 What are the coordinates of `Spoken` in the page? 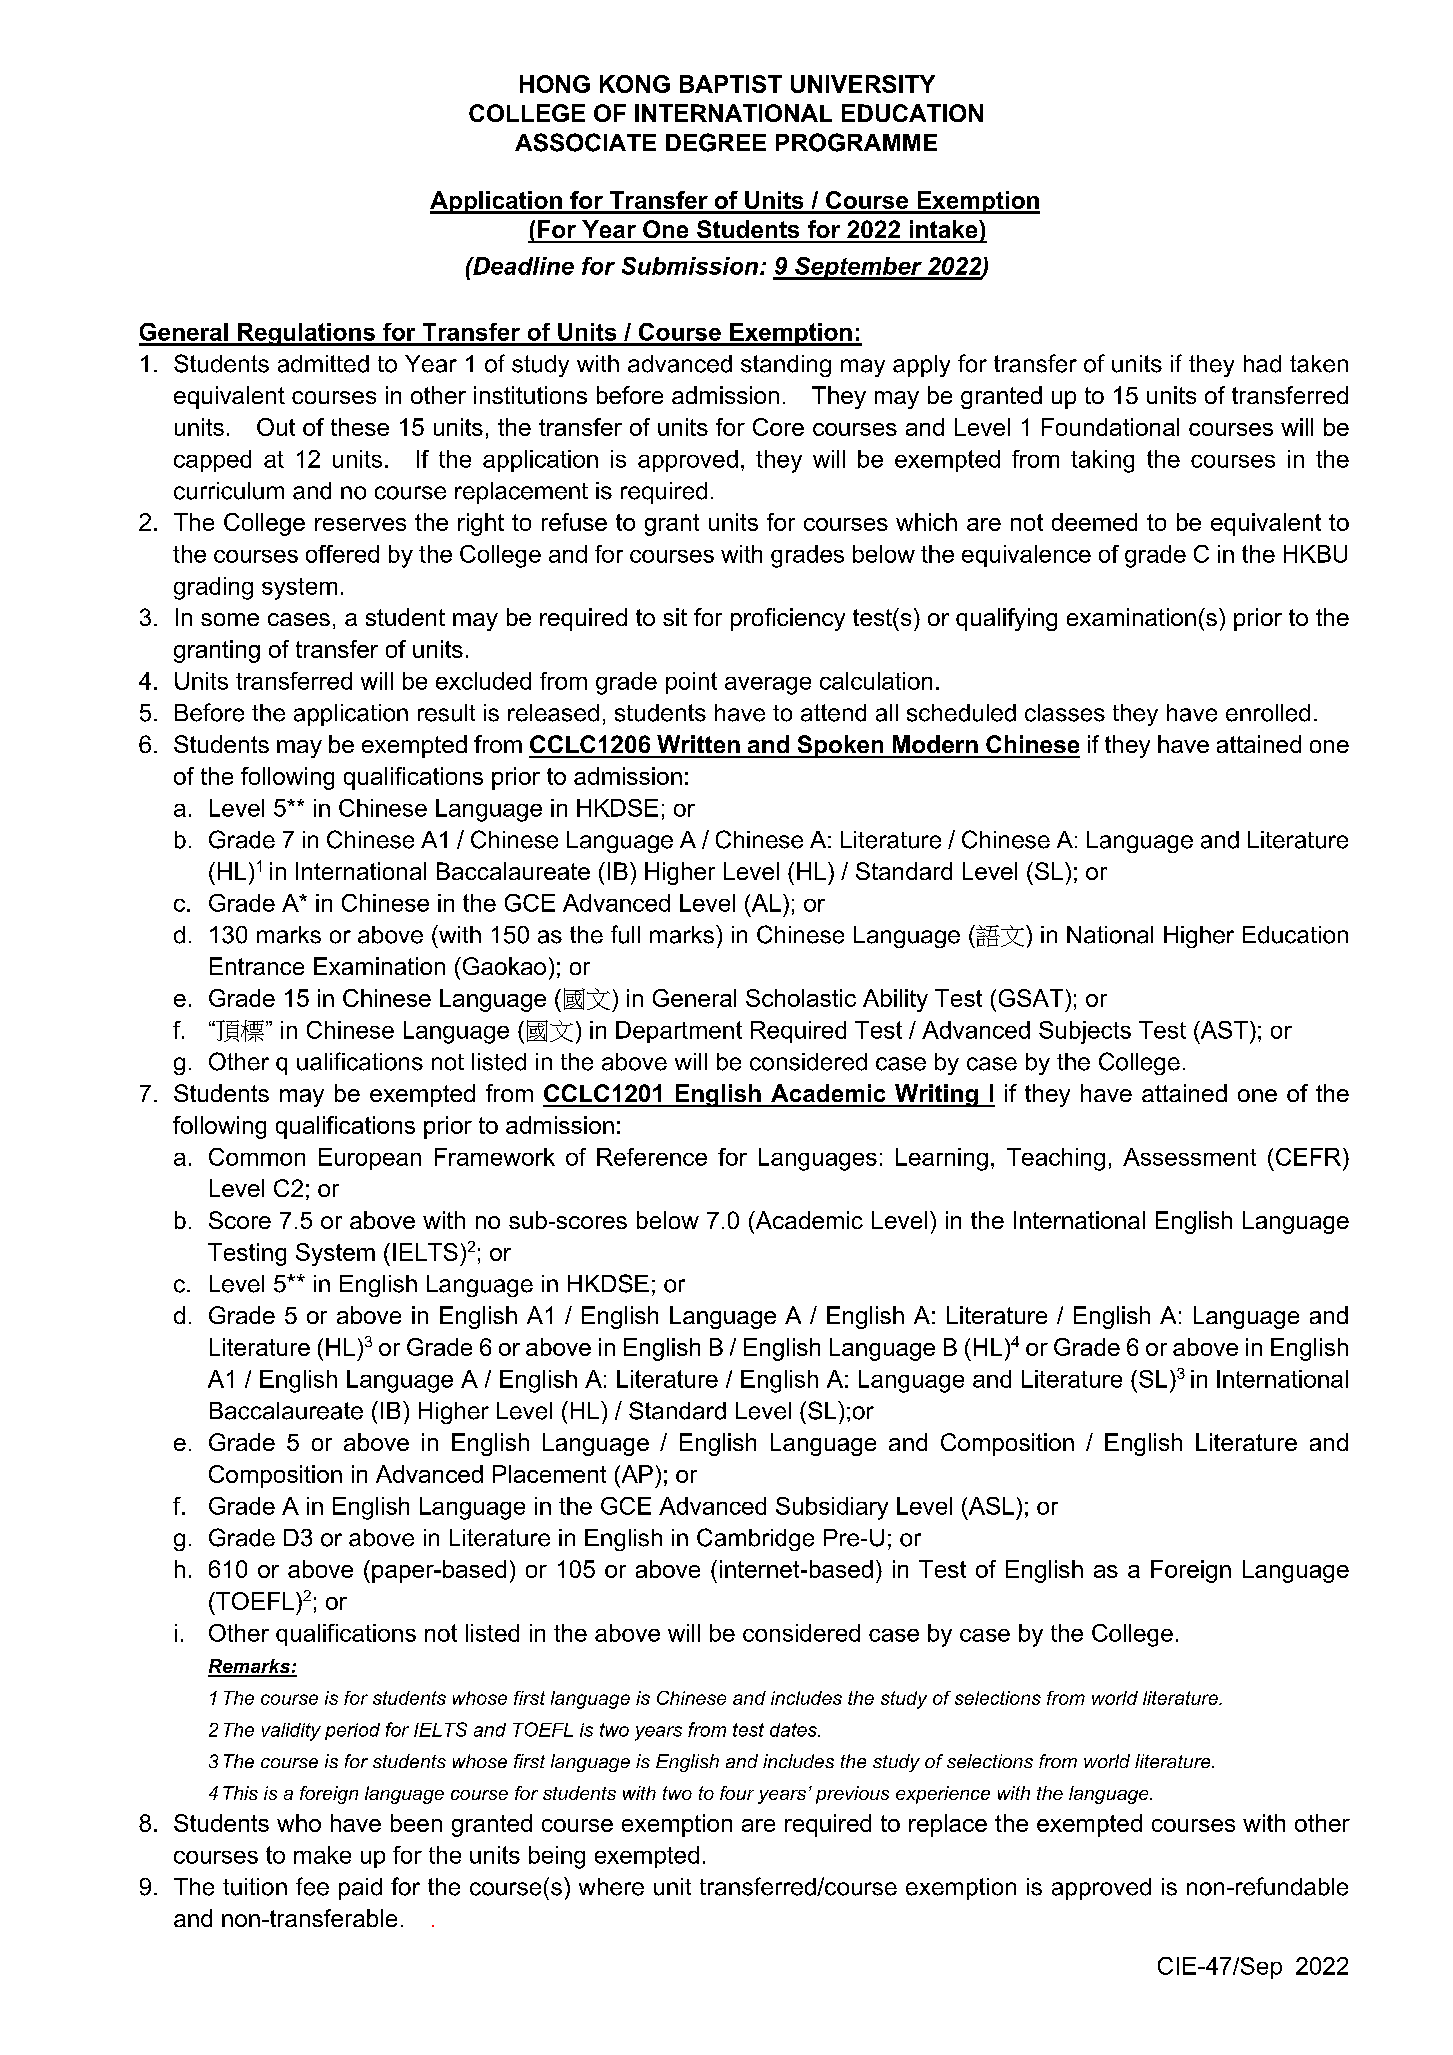 It's located at (840, 746).
